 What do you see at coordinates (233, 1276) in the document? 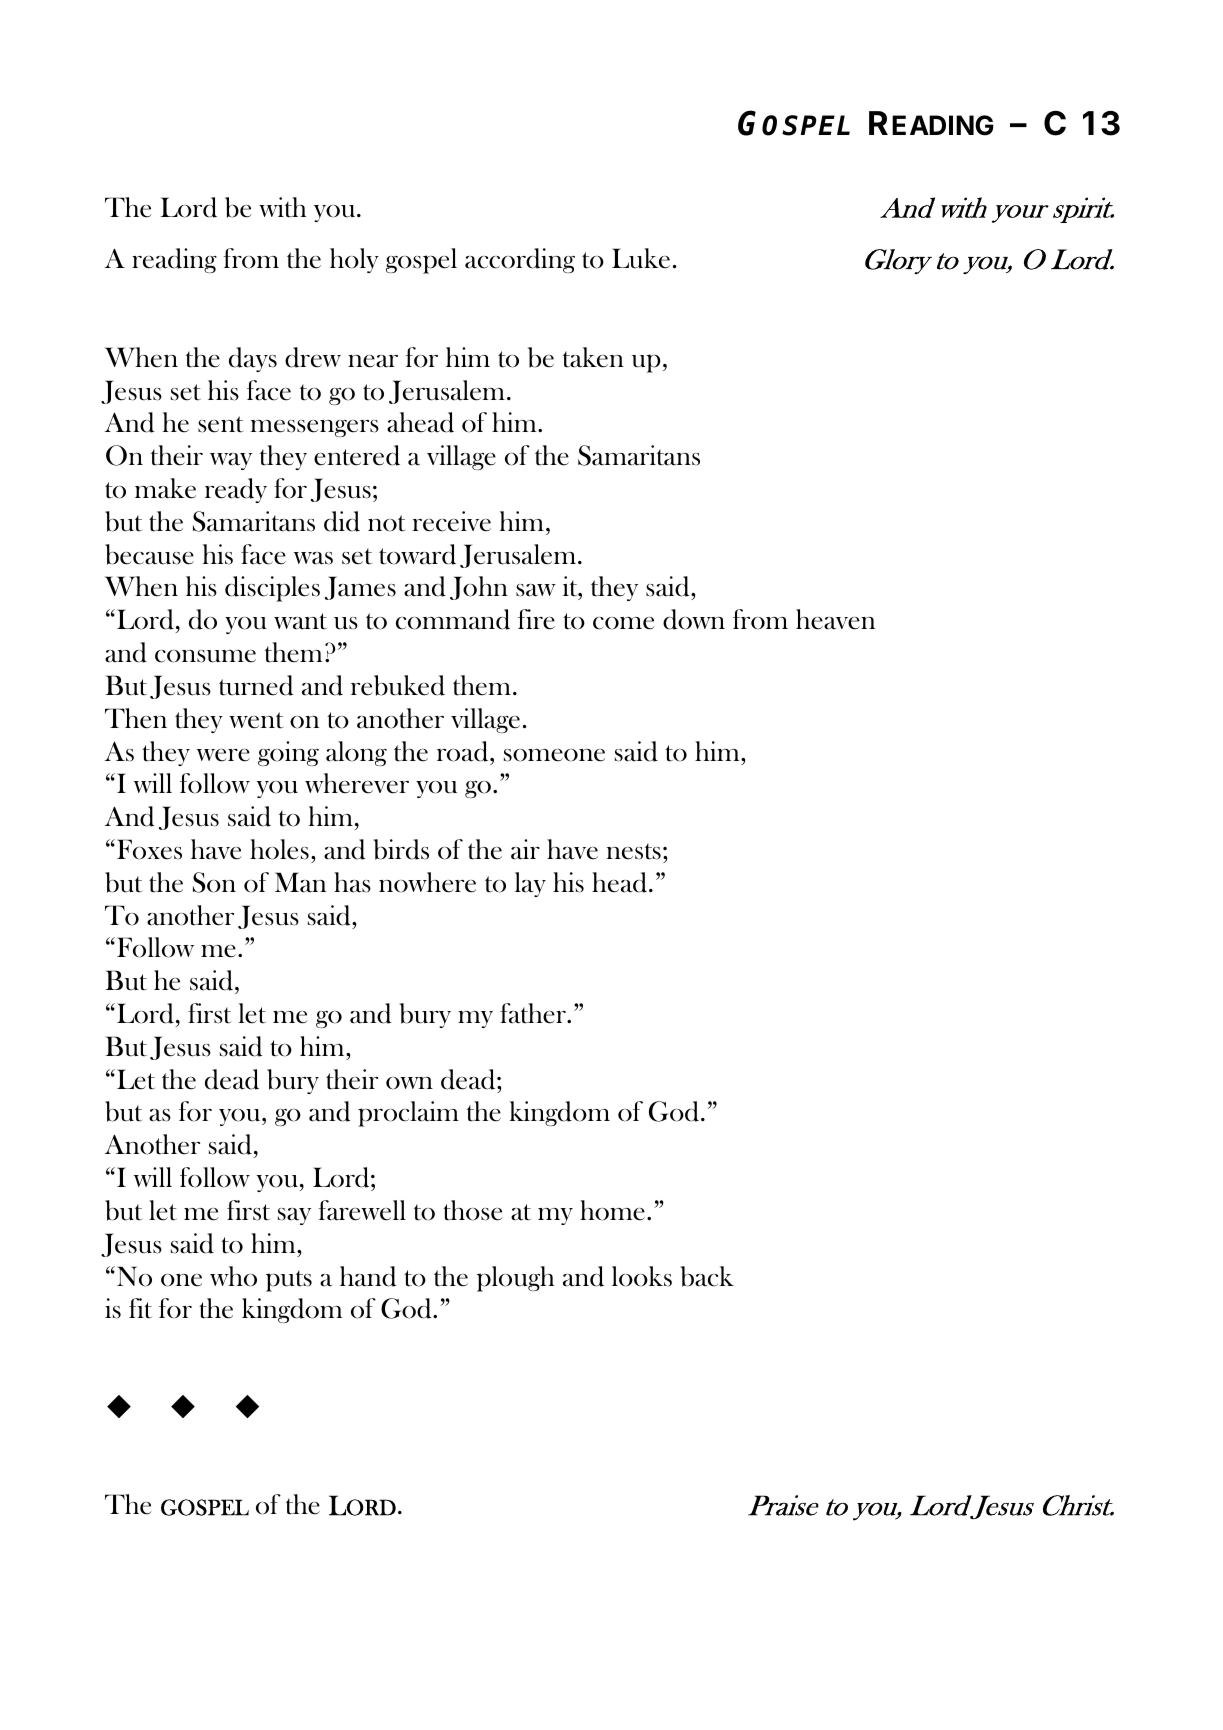
I see `who` at bounding box center [233, 1276].
